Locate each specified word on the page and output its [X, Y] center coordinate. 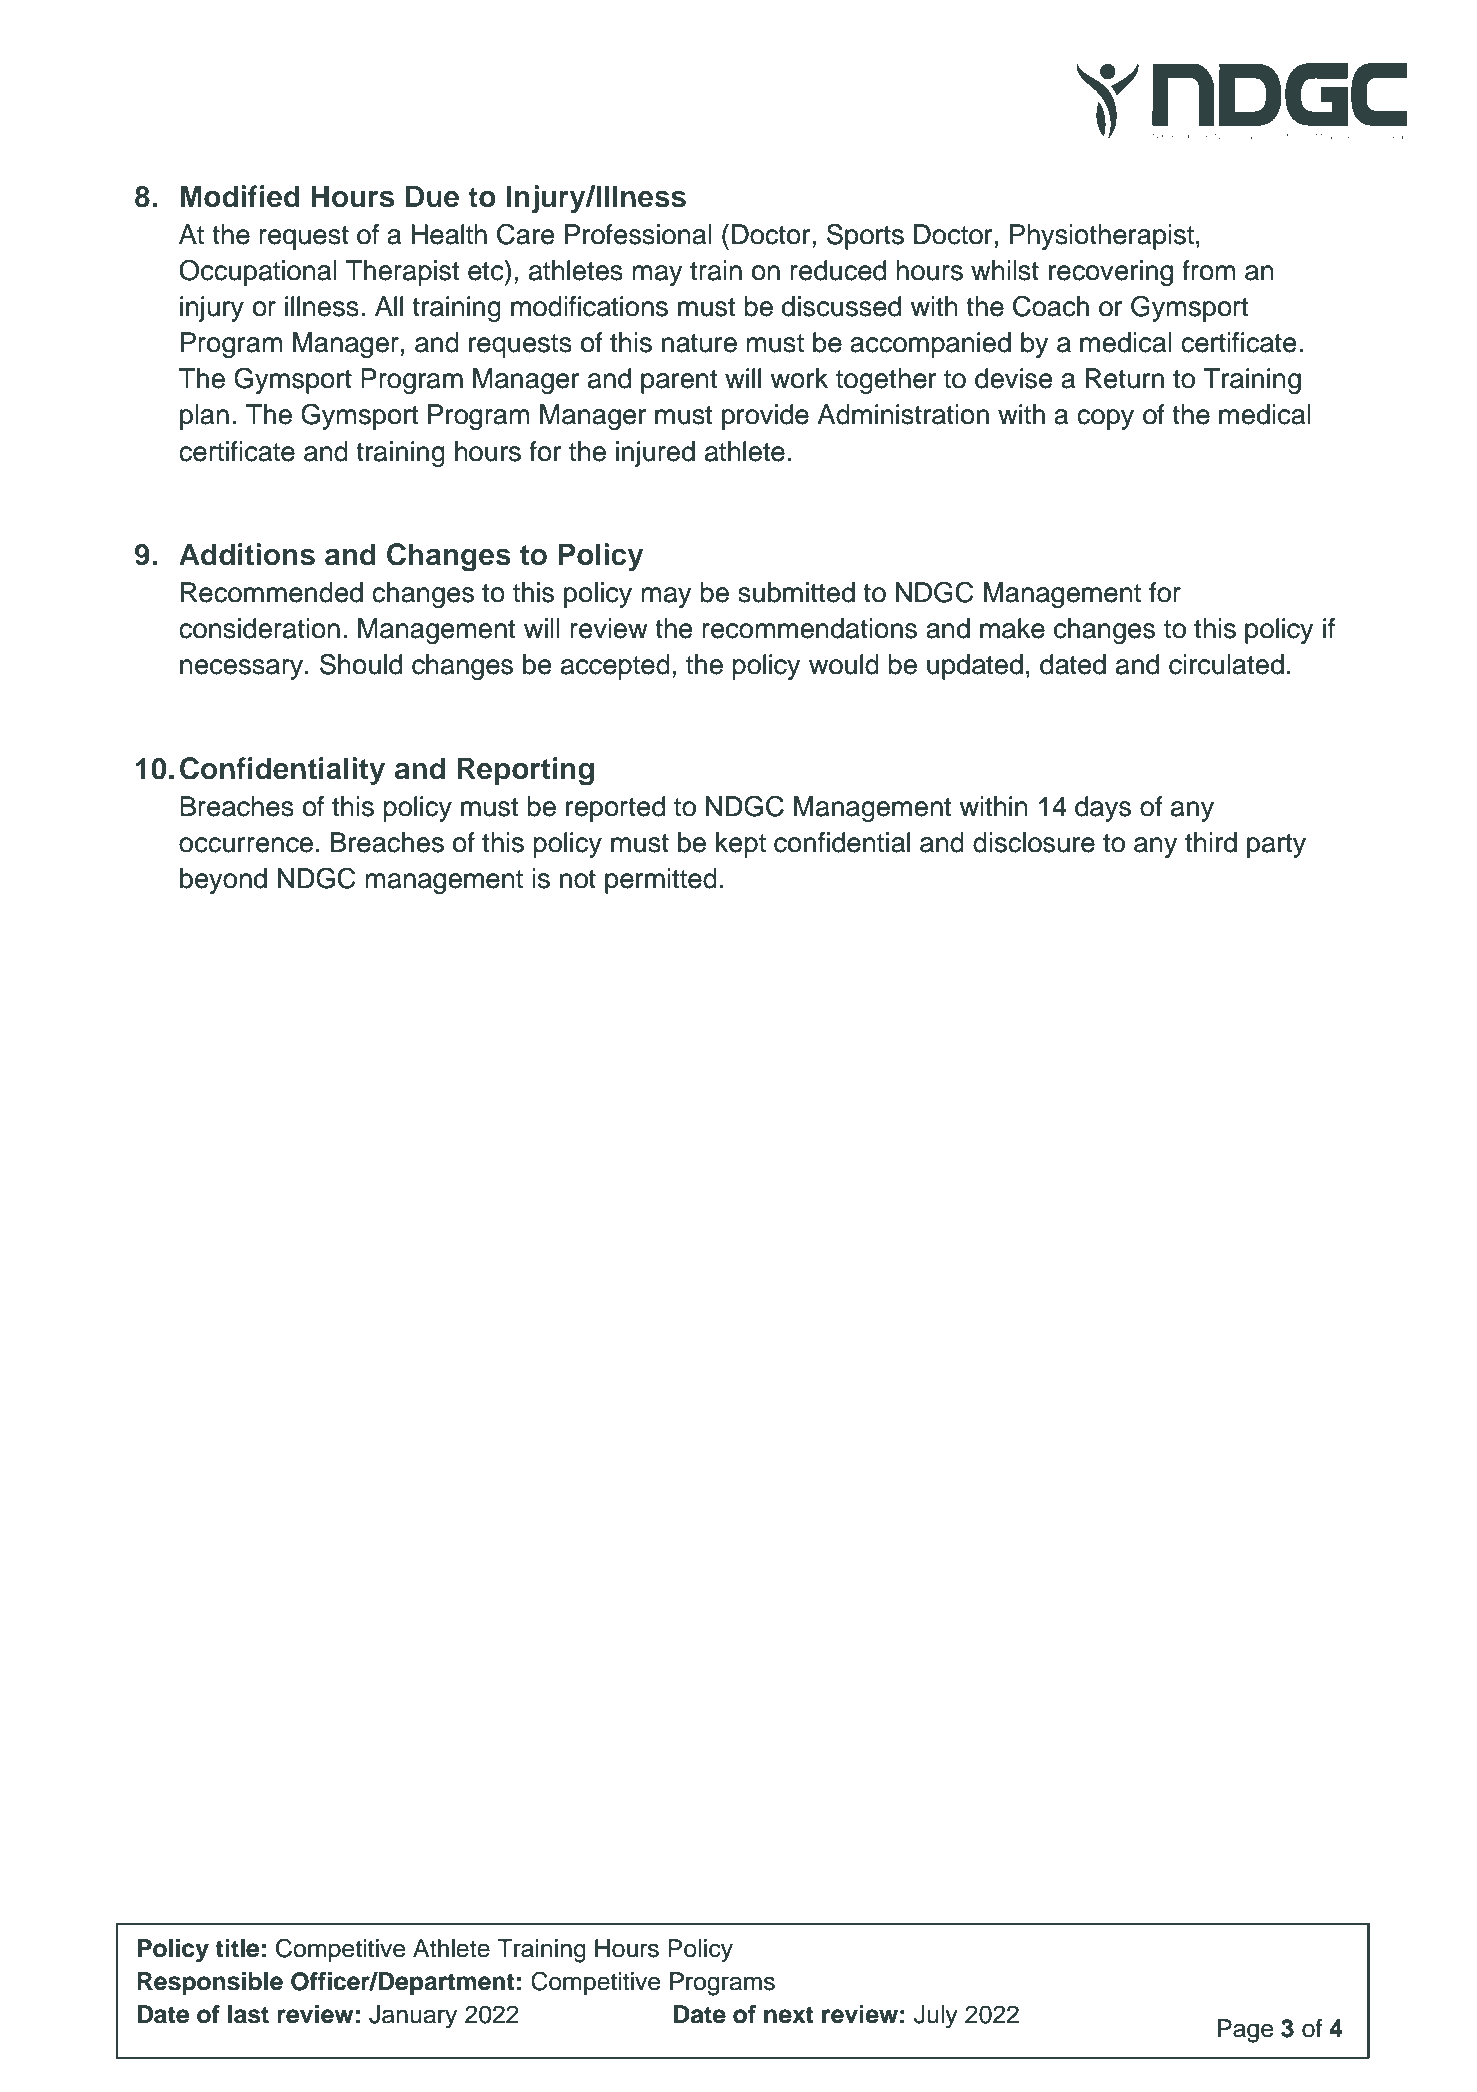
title [237, 1948]
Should [361, 664]
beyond [223, 881]
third [1211, 842]
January [413, 2017]
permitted [661, 881]
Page [1246, 2031]
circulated [1226, 664]
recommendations [809, 628]
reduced [838, 270]
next [789, 2015]
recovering [1111, 273]
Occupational [258, 273]
